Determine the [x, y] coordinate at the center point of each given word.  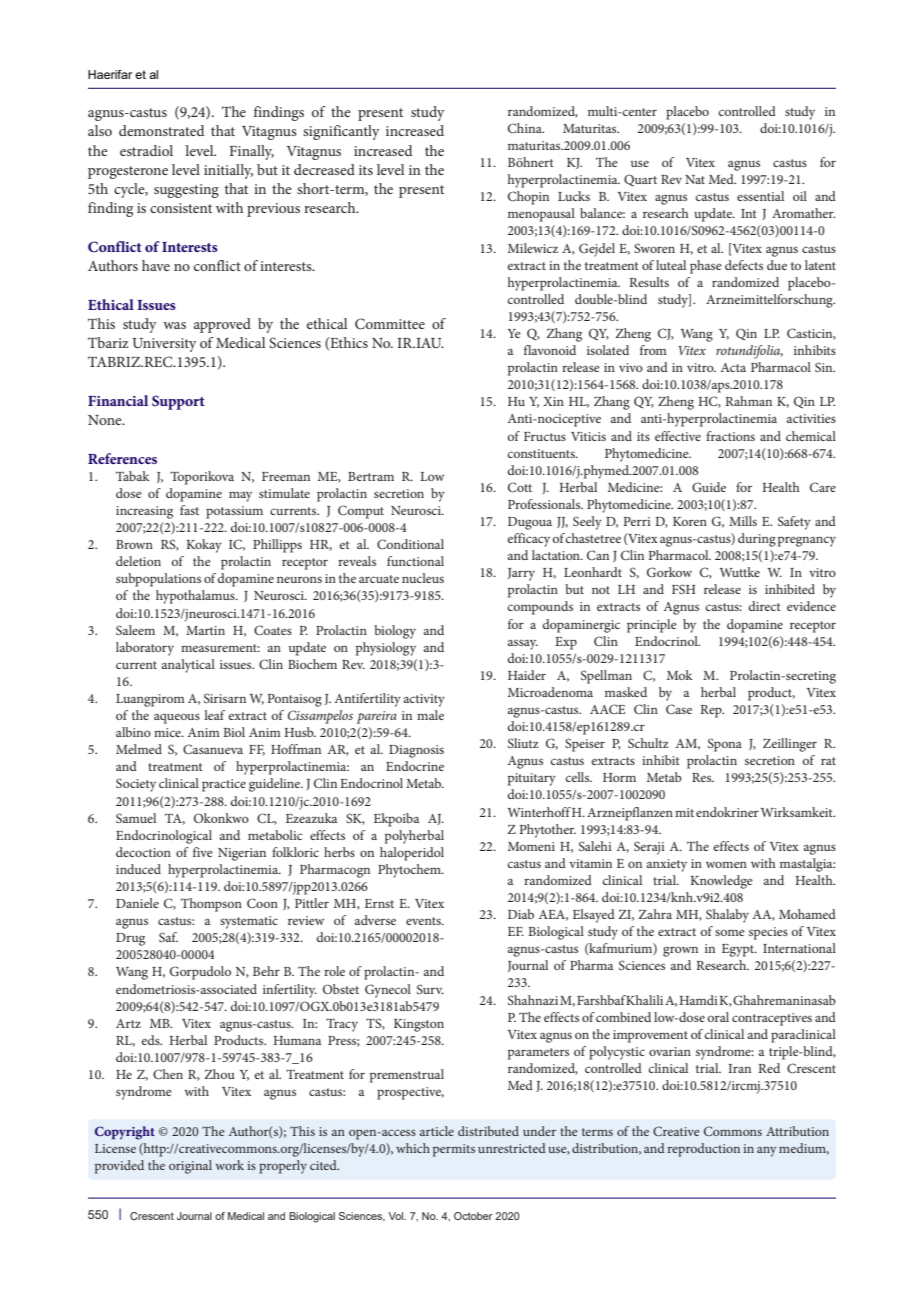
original [190, 1167]
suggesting [186, 191]
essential [760, 196]
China [526, 128]
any [767, 1152]
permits [454, 1150]
